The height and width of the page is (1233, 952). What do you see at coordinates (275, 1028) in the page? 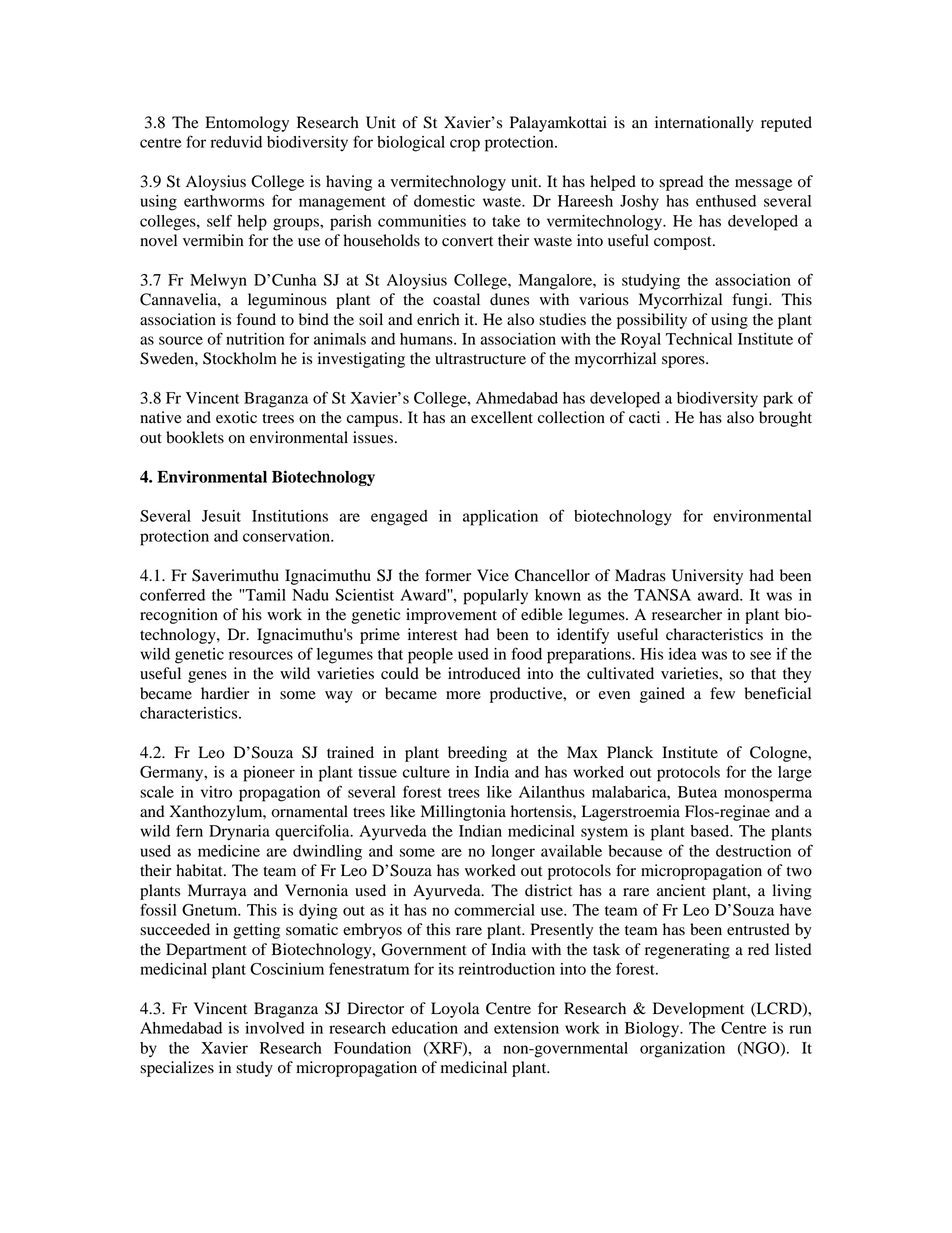
I see `involved` at bounding box center [275, 1028].
